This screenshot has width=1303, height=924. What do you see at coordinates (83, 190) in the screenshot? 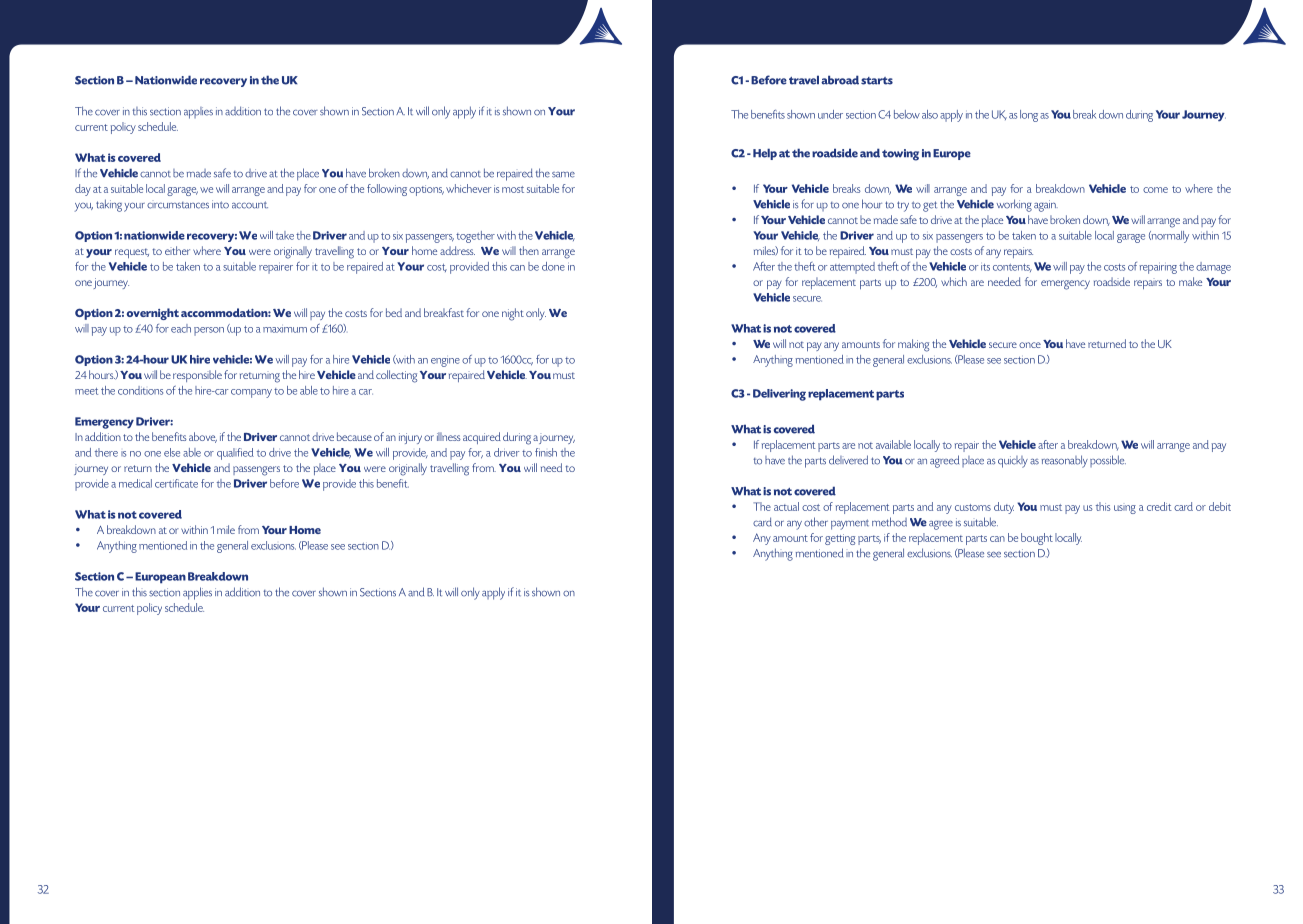
I see `day` at bounding box center [83, 190].
